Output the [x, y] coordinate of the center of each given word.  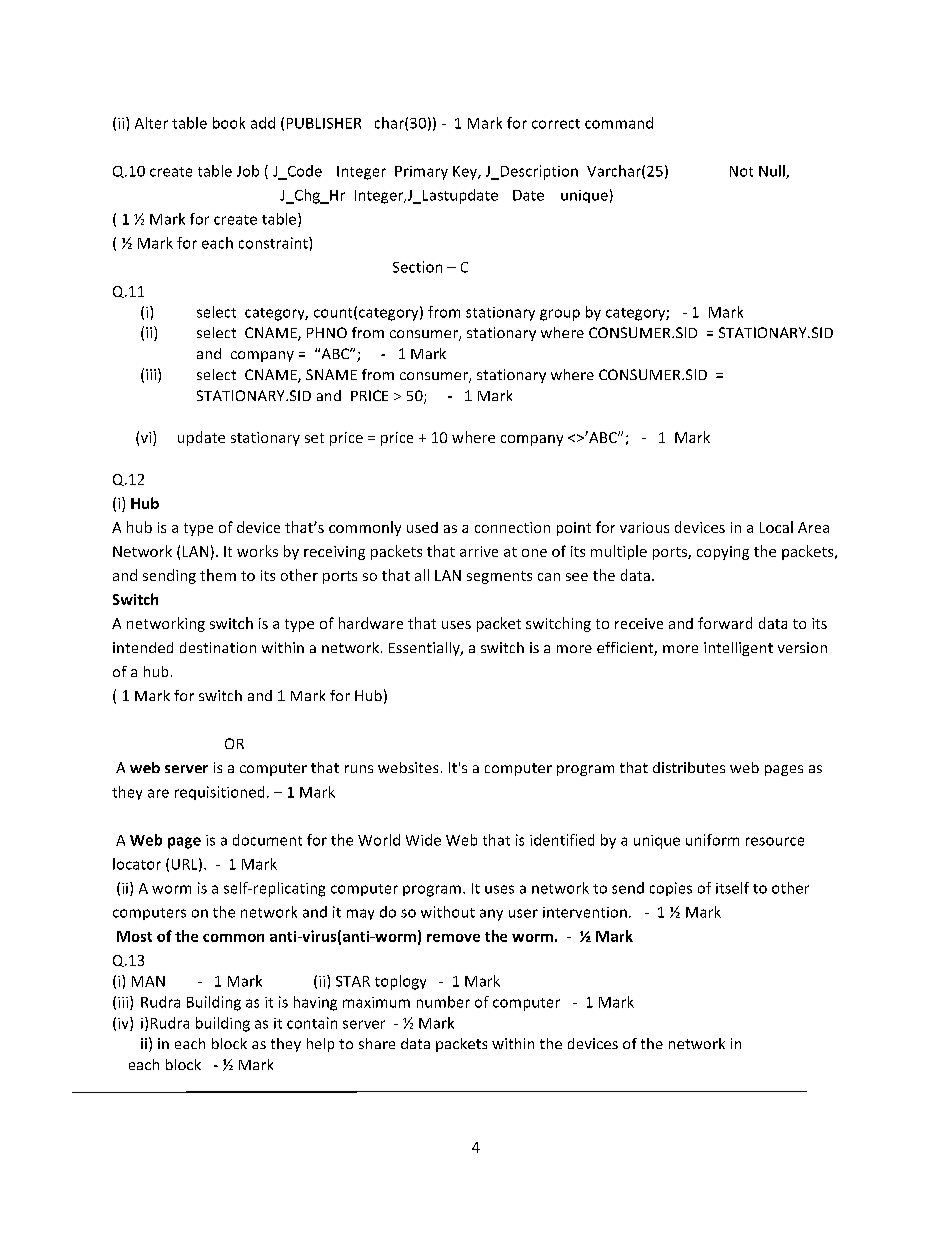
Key [466, 173]
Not [741, 171]
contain [312, 1023]
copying [723, 553]
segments [499, 577]
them [218, 575]
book [229, 123]
